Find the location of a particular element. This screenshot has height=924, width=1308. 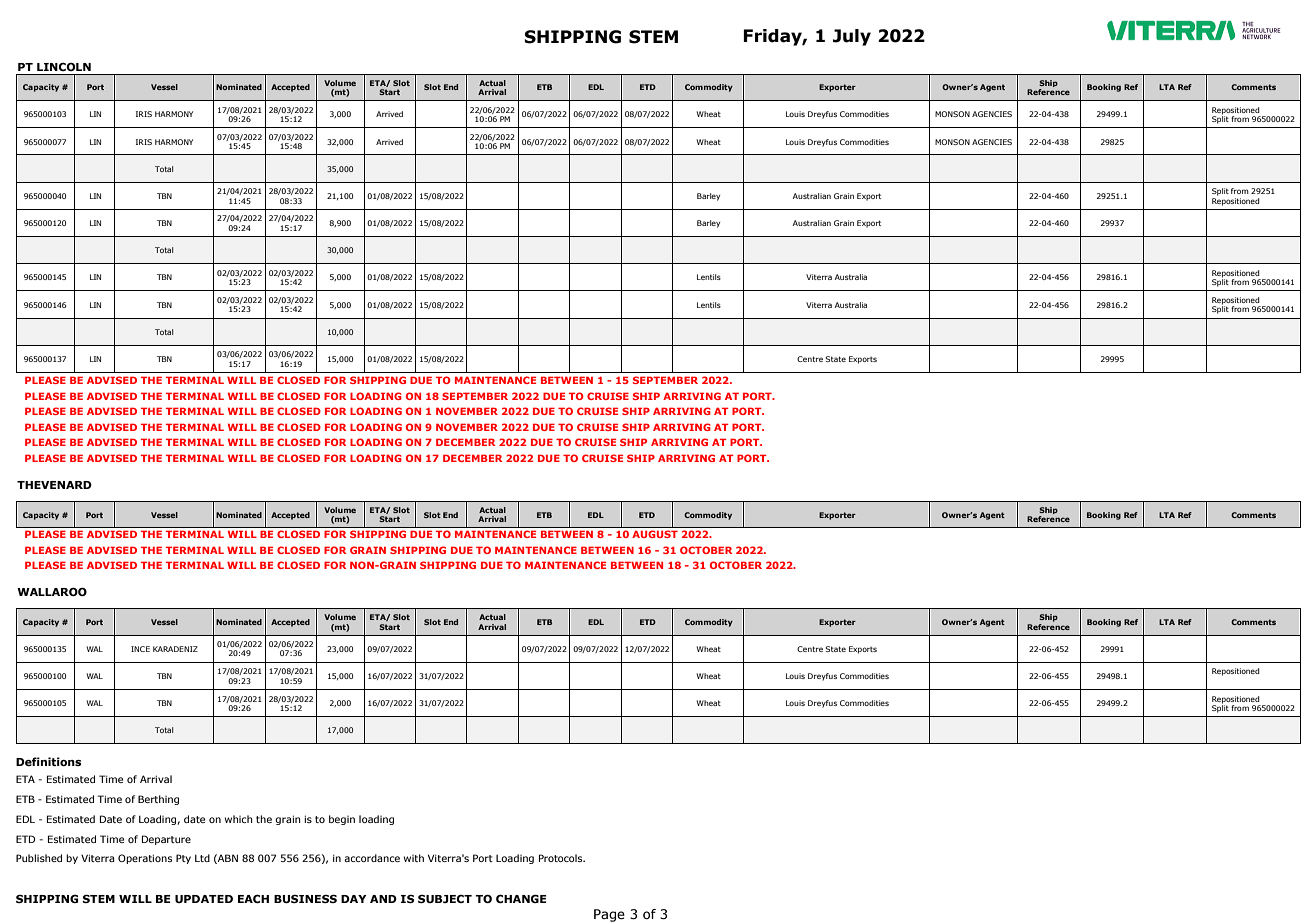

Berthing is located at coordinates (158, 800).
